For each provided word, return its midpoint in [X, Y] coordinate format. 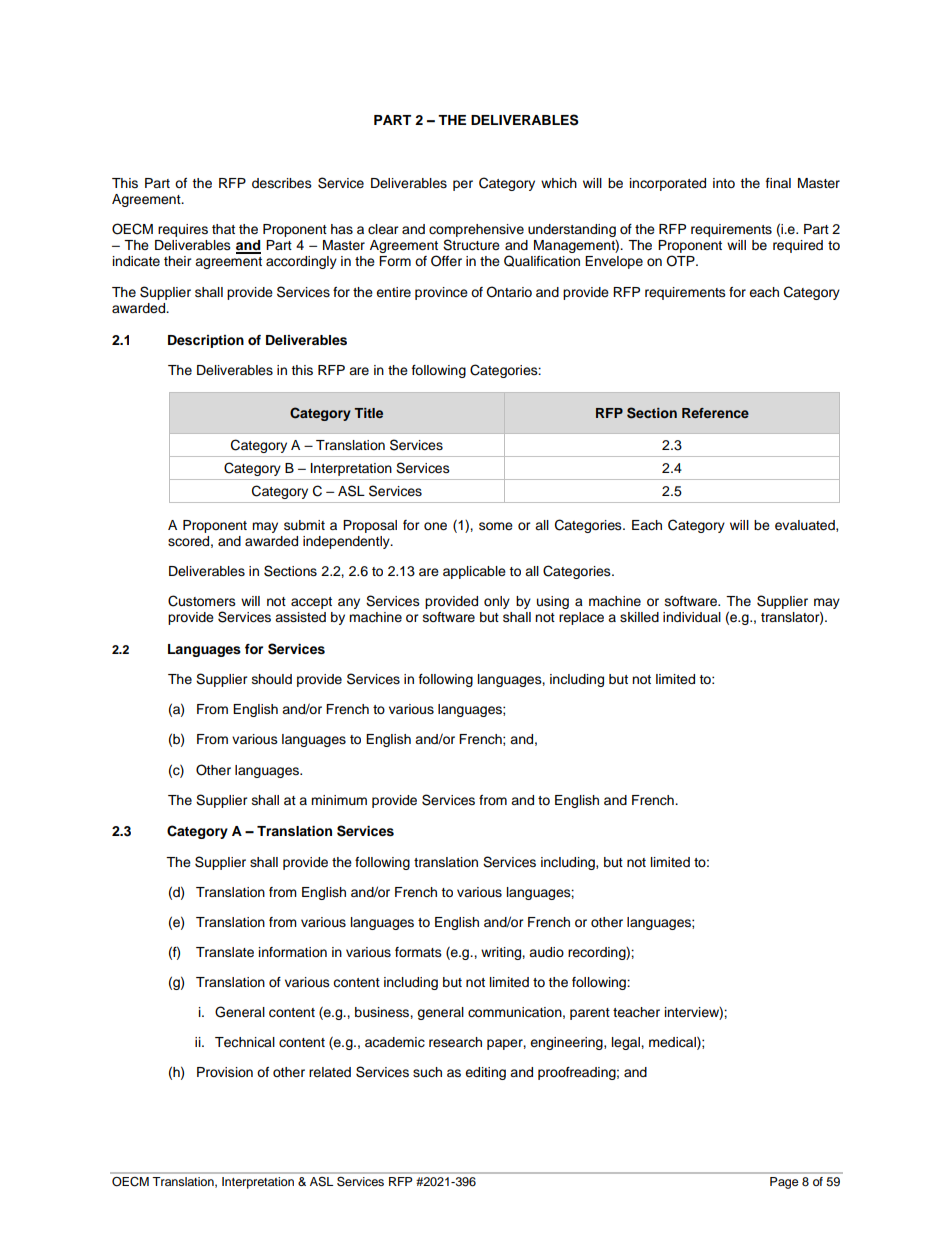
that [223, 229]
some [496, 526]
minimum [339, 800]
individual [692, 617]
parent [590, 1014]
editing [485, 1073]
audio [546, 952]
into [724, 183]
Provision [225, 1072]
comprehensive [476, 232]
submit [304, 525]
